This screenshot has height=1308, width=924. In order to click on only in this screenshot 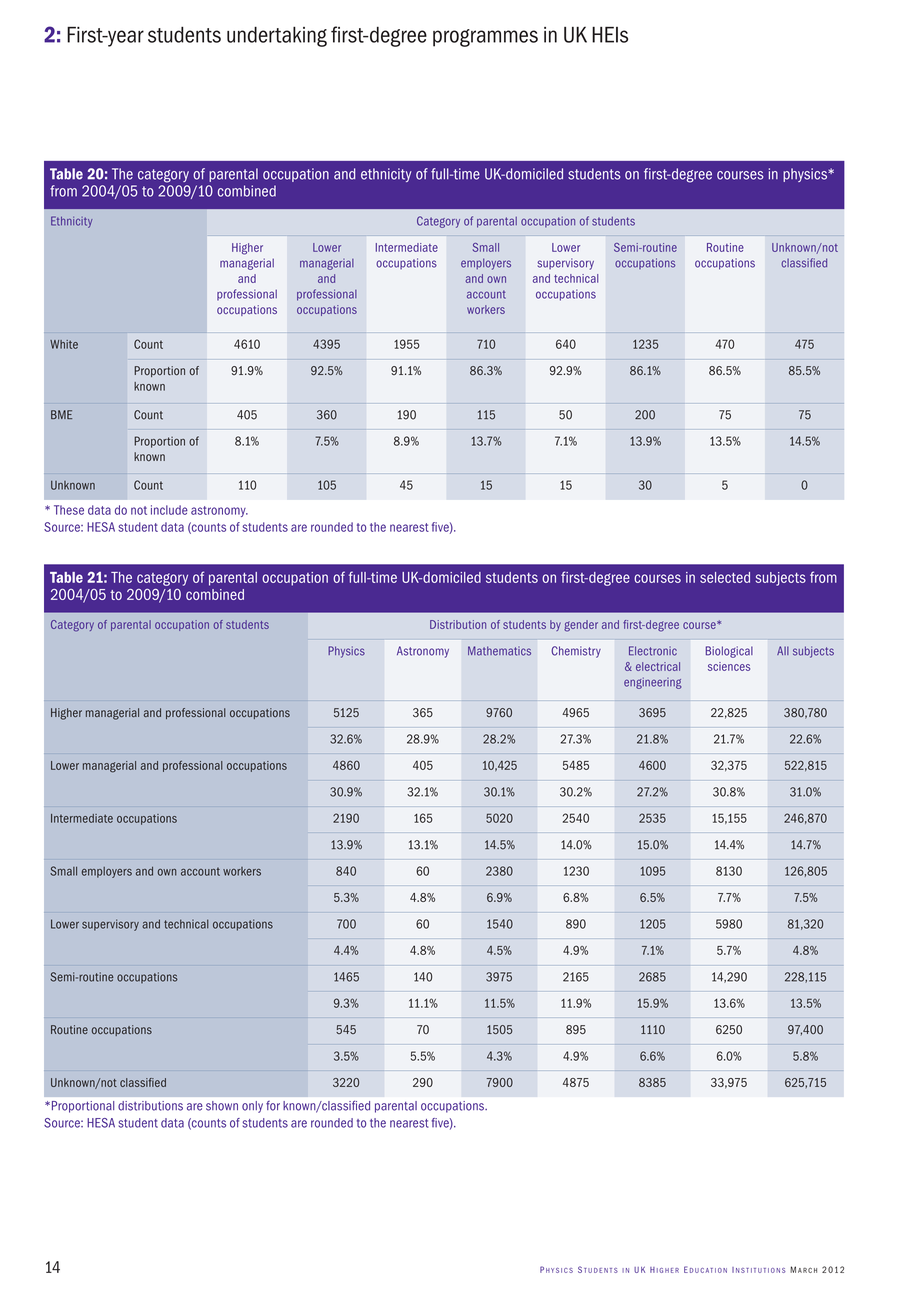, I will do `click(252, 1107)`.
